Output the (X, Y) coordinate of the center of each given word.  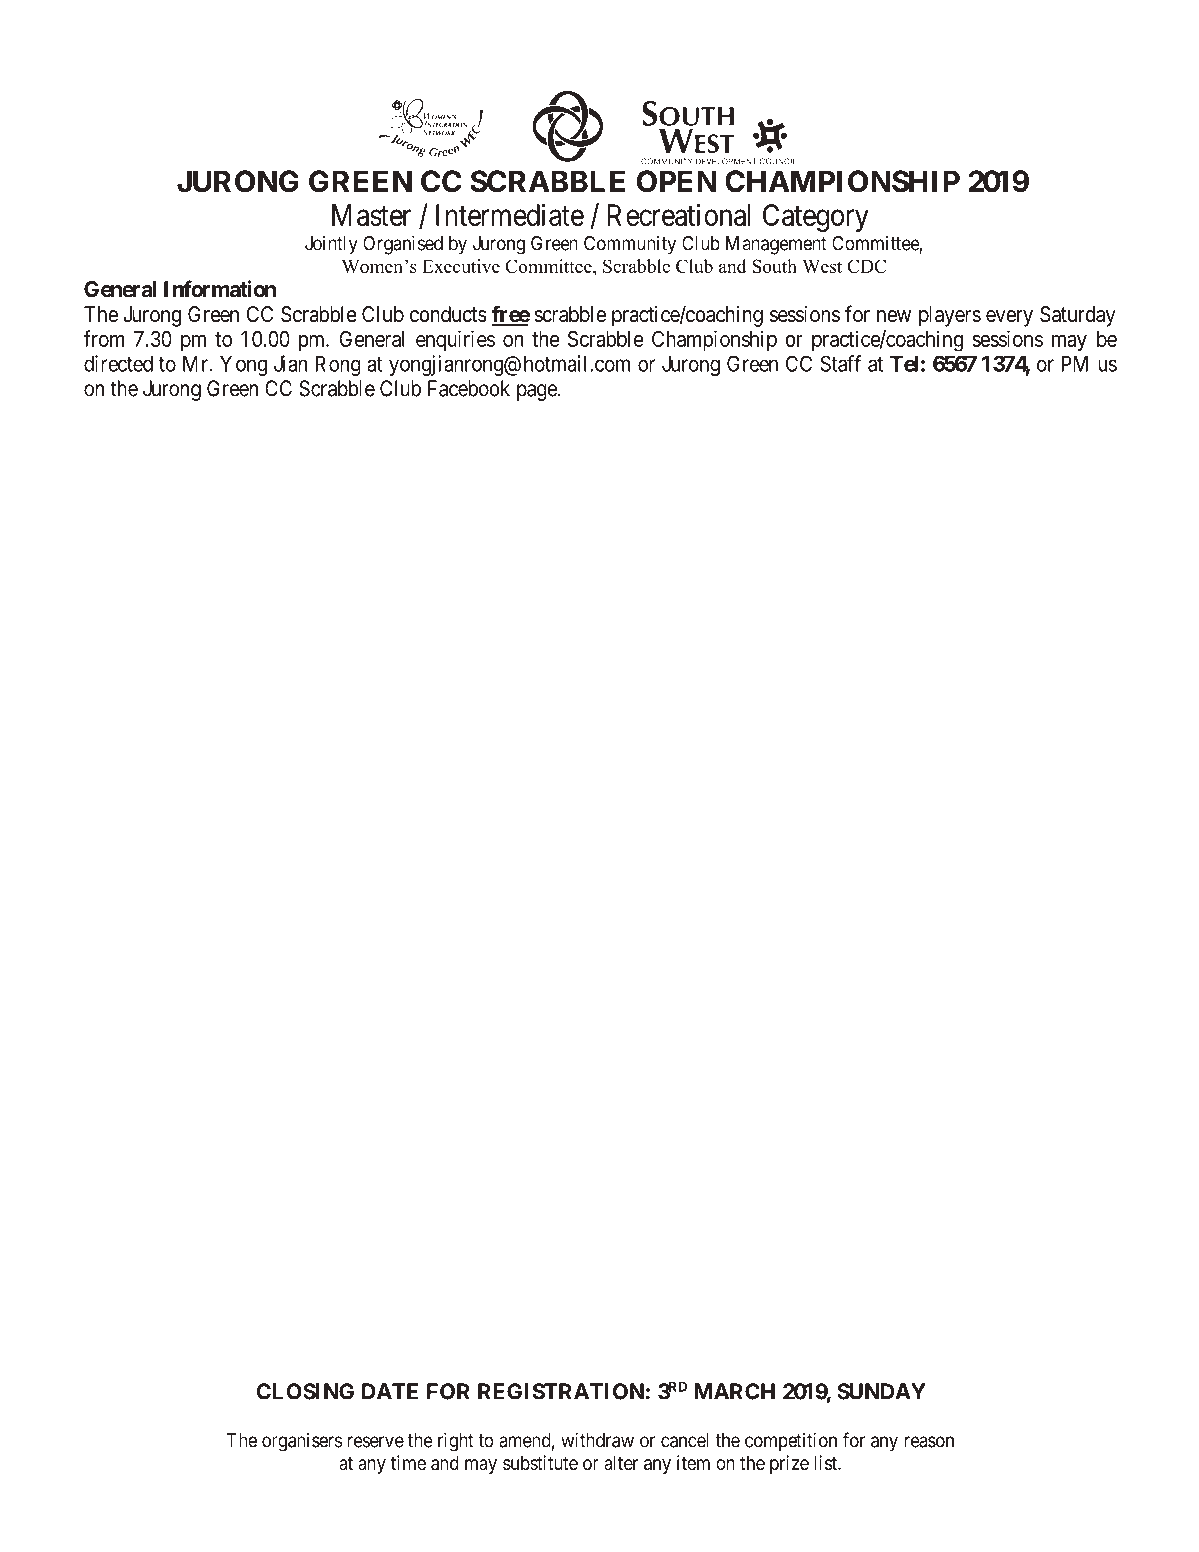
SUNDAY (881, 1391)
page (537, 392)
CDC (866, 266)
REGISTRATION (561, 1391)
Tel (904, 363)
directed (118, 363)
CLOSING (305, 1391)
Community (630, 245)
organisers (302, 1442)
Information (220, 288)
